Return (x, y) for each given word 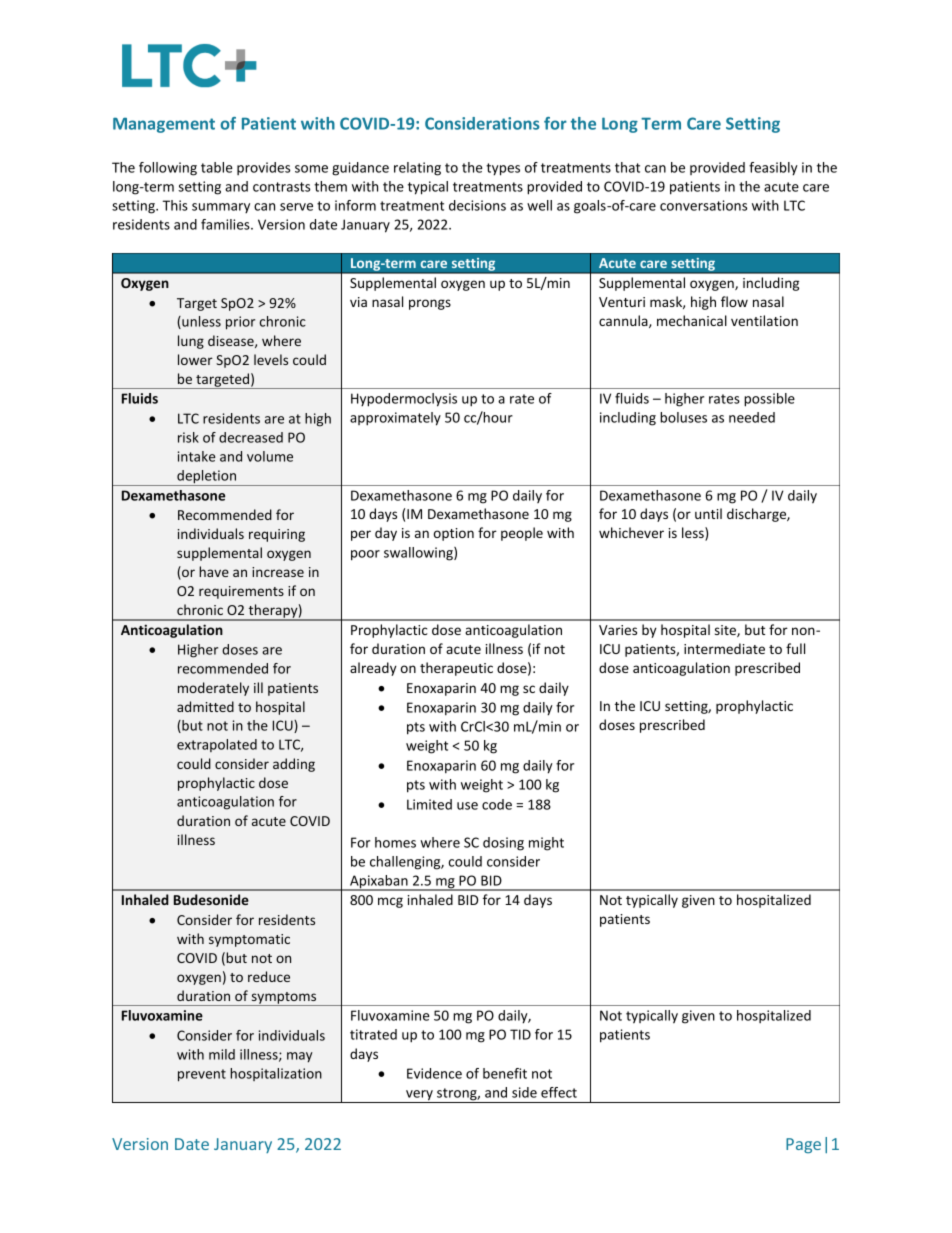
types (503, 169)
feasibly (773, 169)
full (795, 648)
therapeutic (456, 669)
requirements (241, 592)
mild (222, 1054)
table (217, 167)
